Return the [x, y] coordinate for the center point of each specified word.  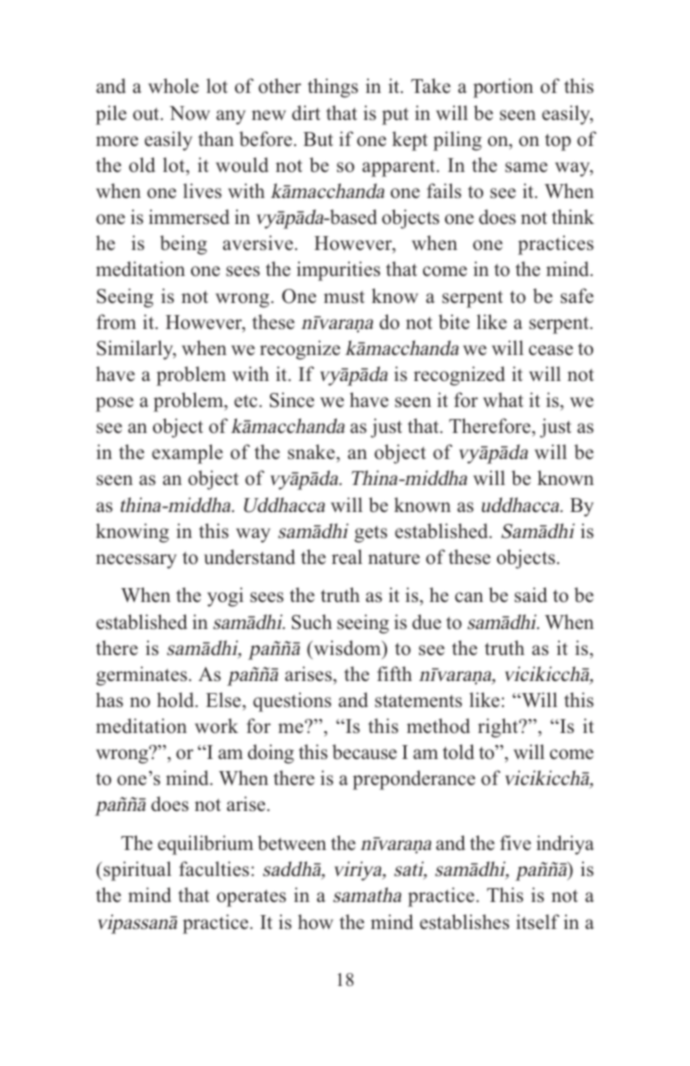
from [116, 321]
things [333, 88]
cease [551, 350]
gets [370, 534]
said [531, 595]
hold [177, 700]
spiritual [136, 871]
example [187, 454]
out [147, 114]
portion [503, 88]
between [292, 843]
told [458, 752]
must [344, 297]
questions [292, 702]
